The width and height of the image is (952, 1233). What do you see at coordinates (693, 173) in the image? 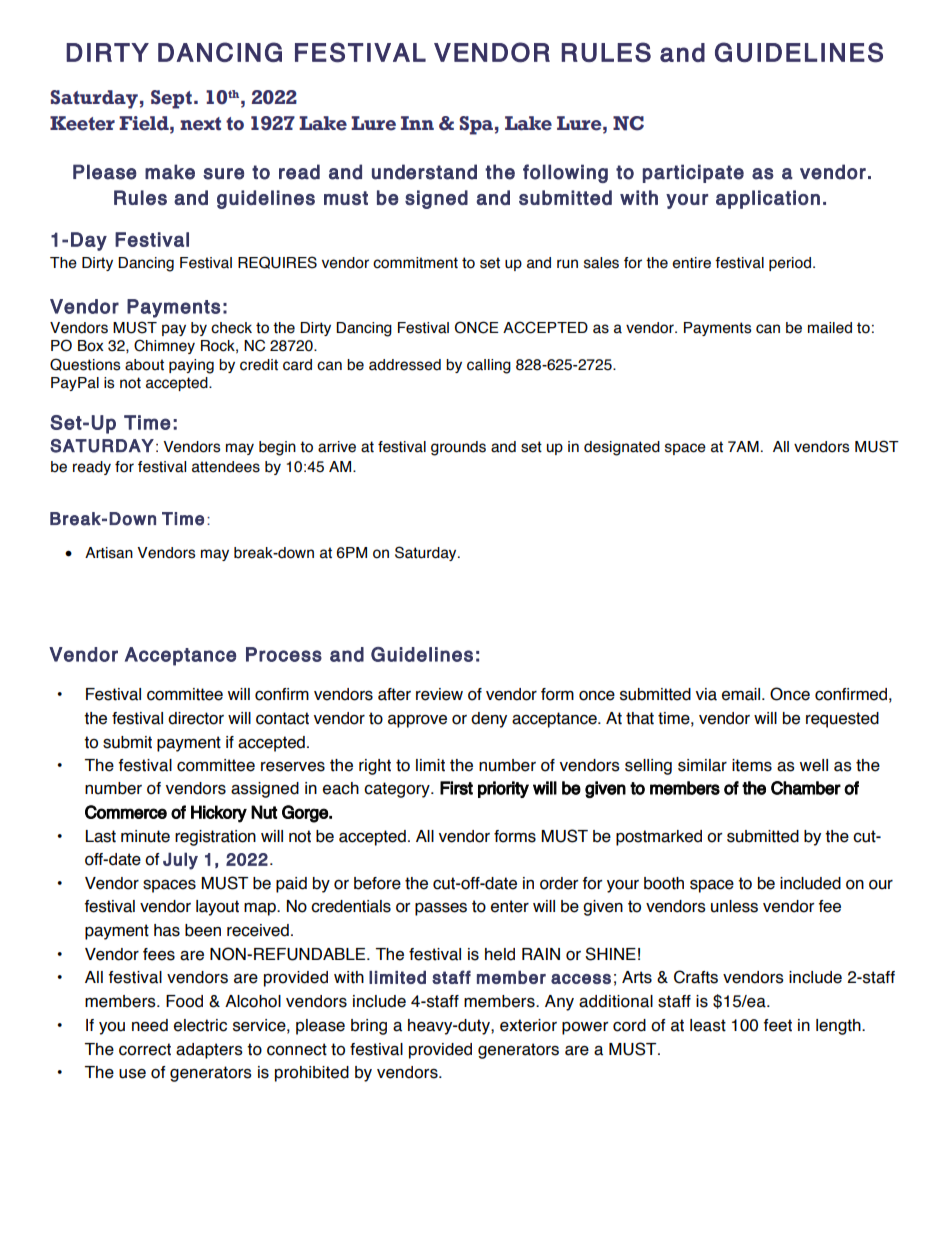
I see `participate` at bounding box center [693, 173].
